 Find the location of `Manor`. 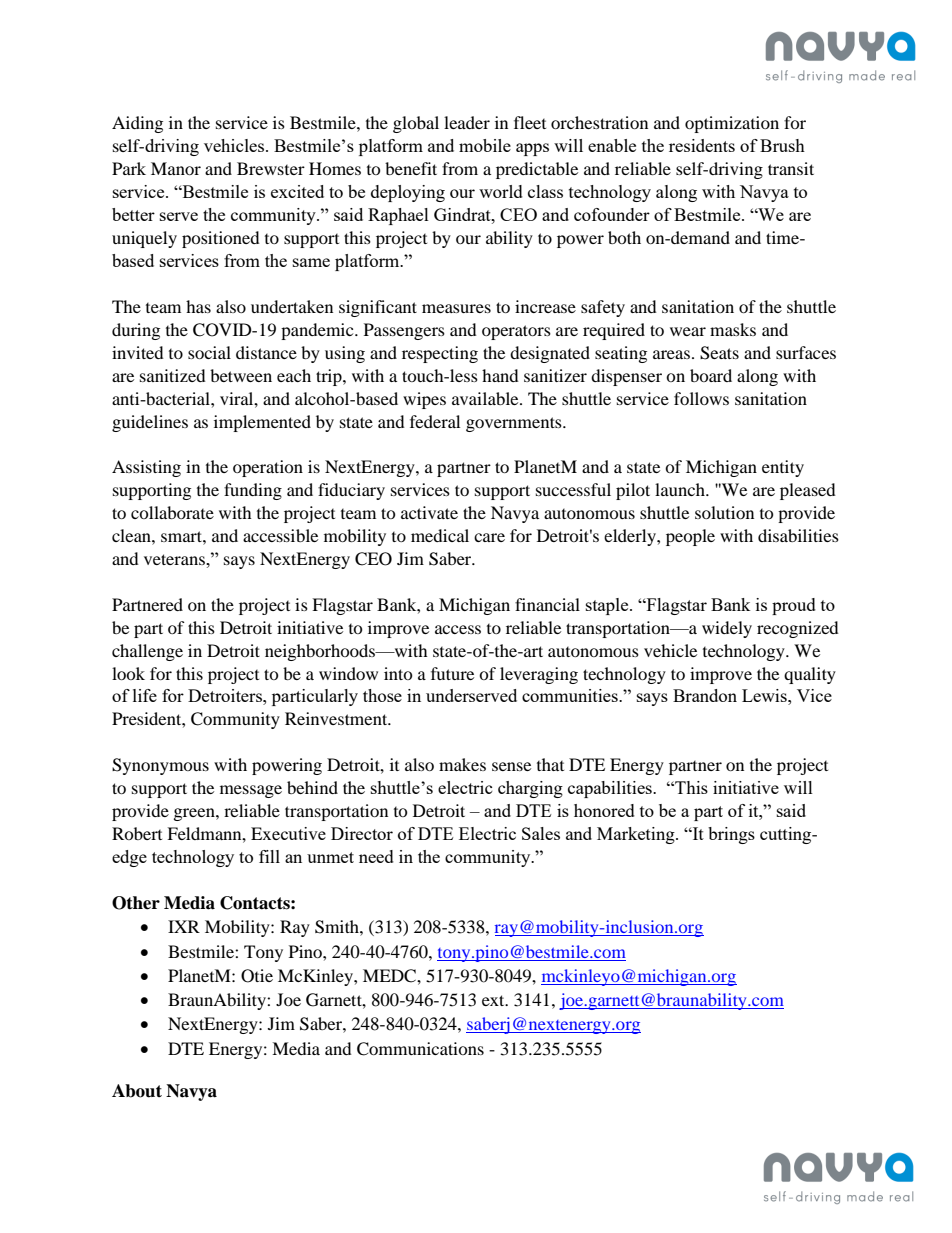

Manor is located at coordinates (176, 168).
